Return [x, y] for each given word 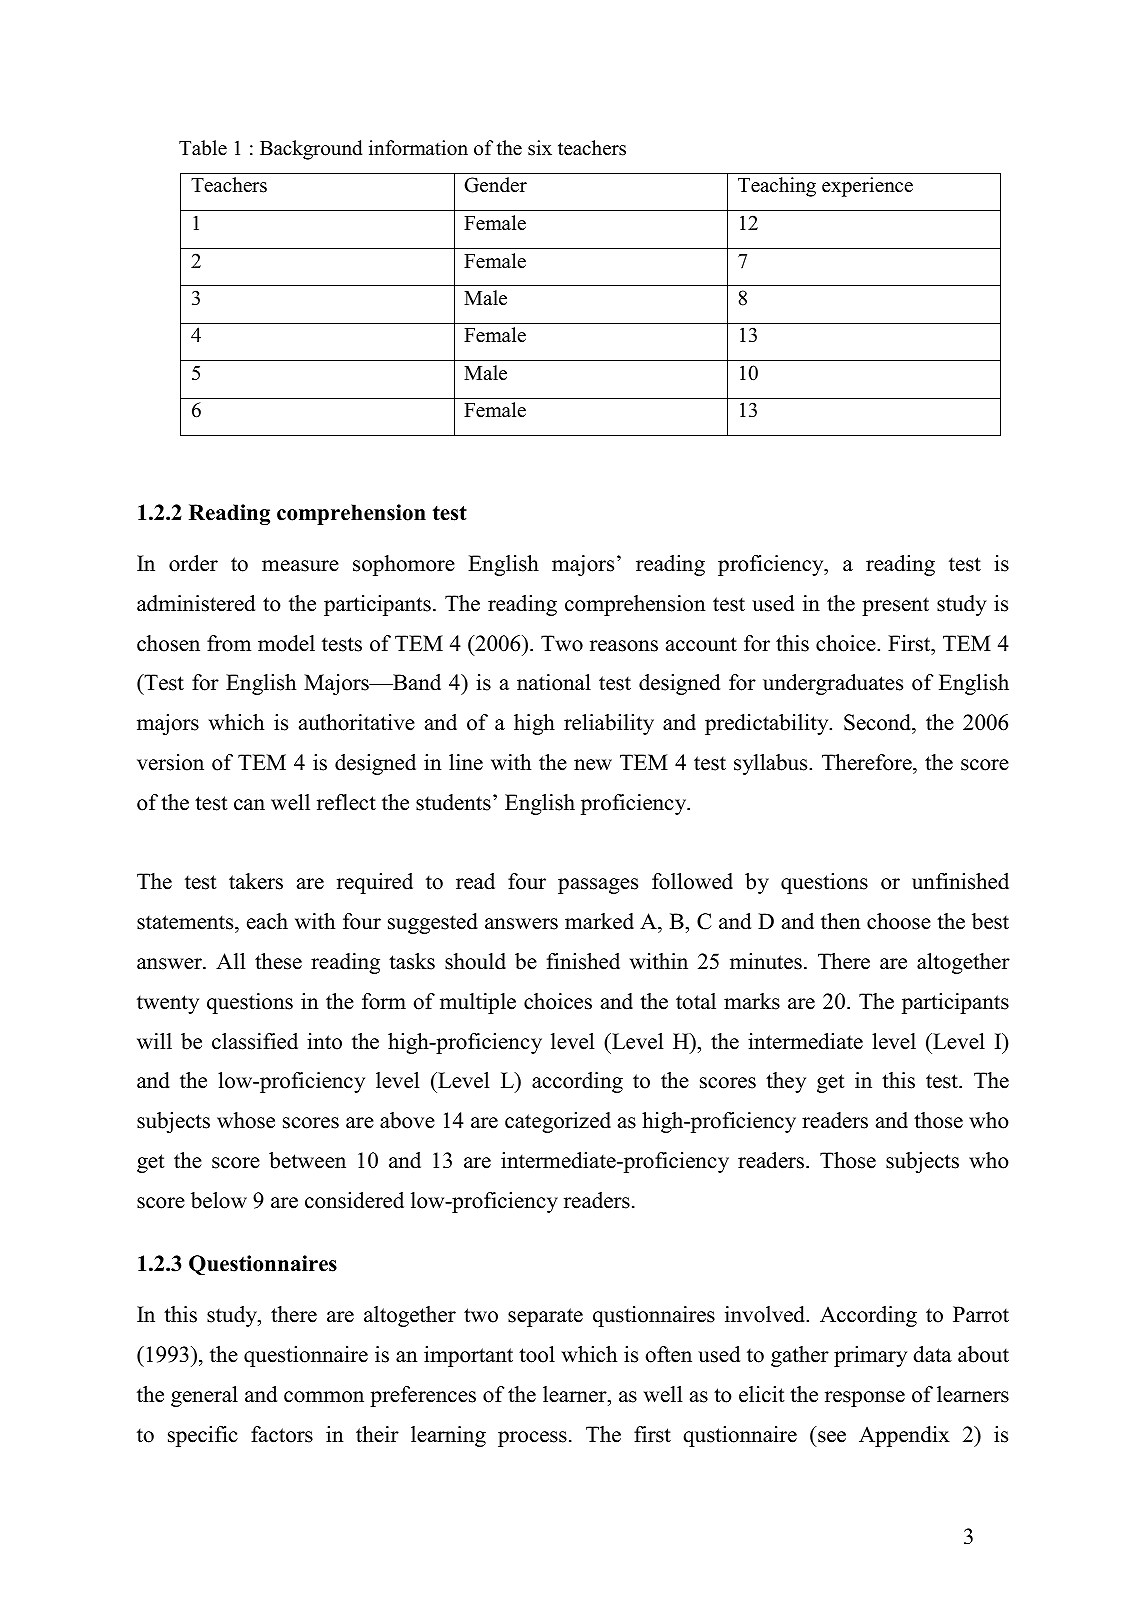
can [249, 805]
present [895, 606]
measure [300, 566]
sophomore [404, 565]
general [204, 1396]
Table [203, 148]
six [540, 148]
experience [867, 187]
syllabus [772, 764]
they [786, 1082]
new [593, 765]
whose [246, 1120]
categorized [558, 1122]
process [532, 1439]
